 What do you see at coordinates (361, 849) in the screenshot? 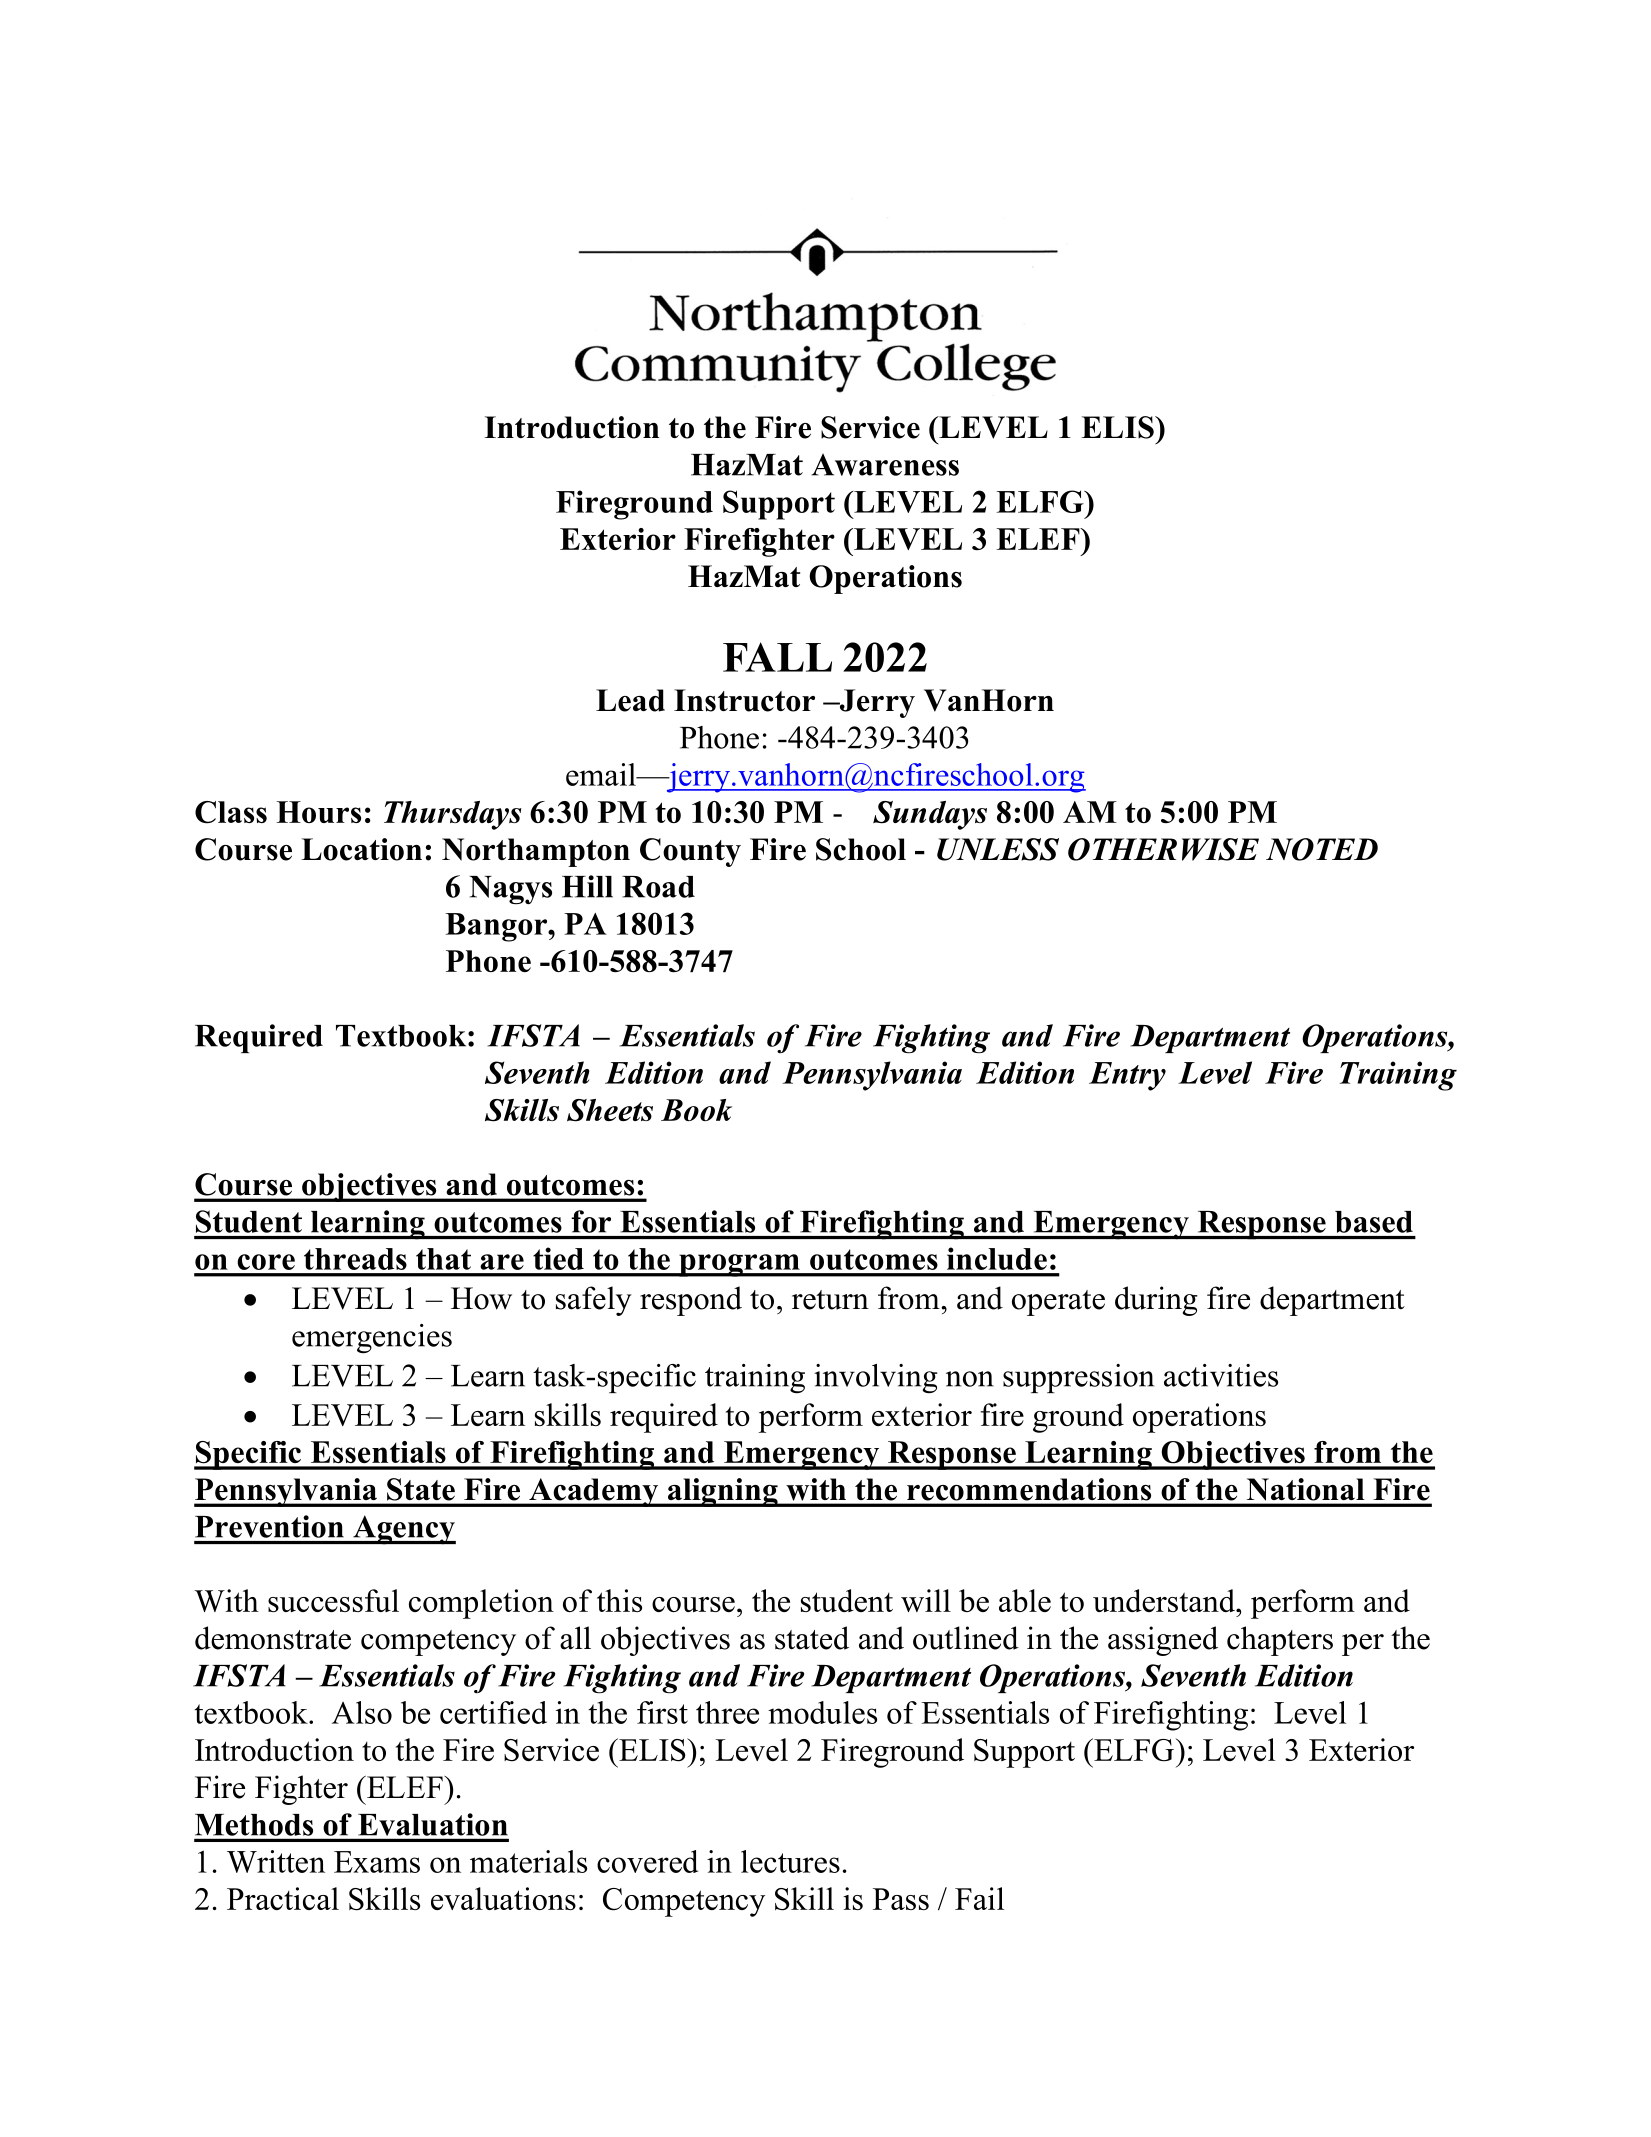
I see `Location` at bounding box center [361, 849].
